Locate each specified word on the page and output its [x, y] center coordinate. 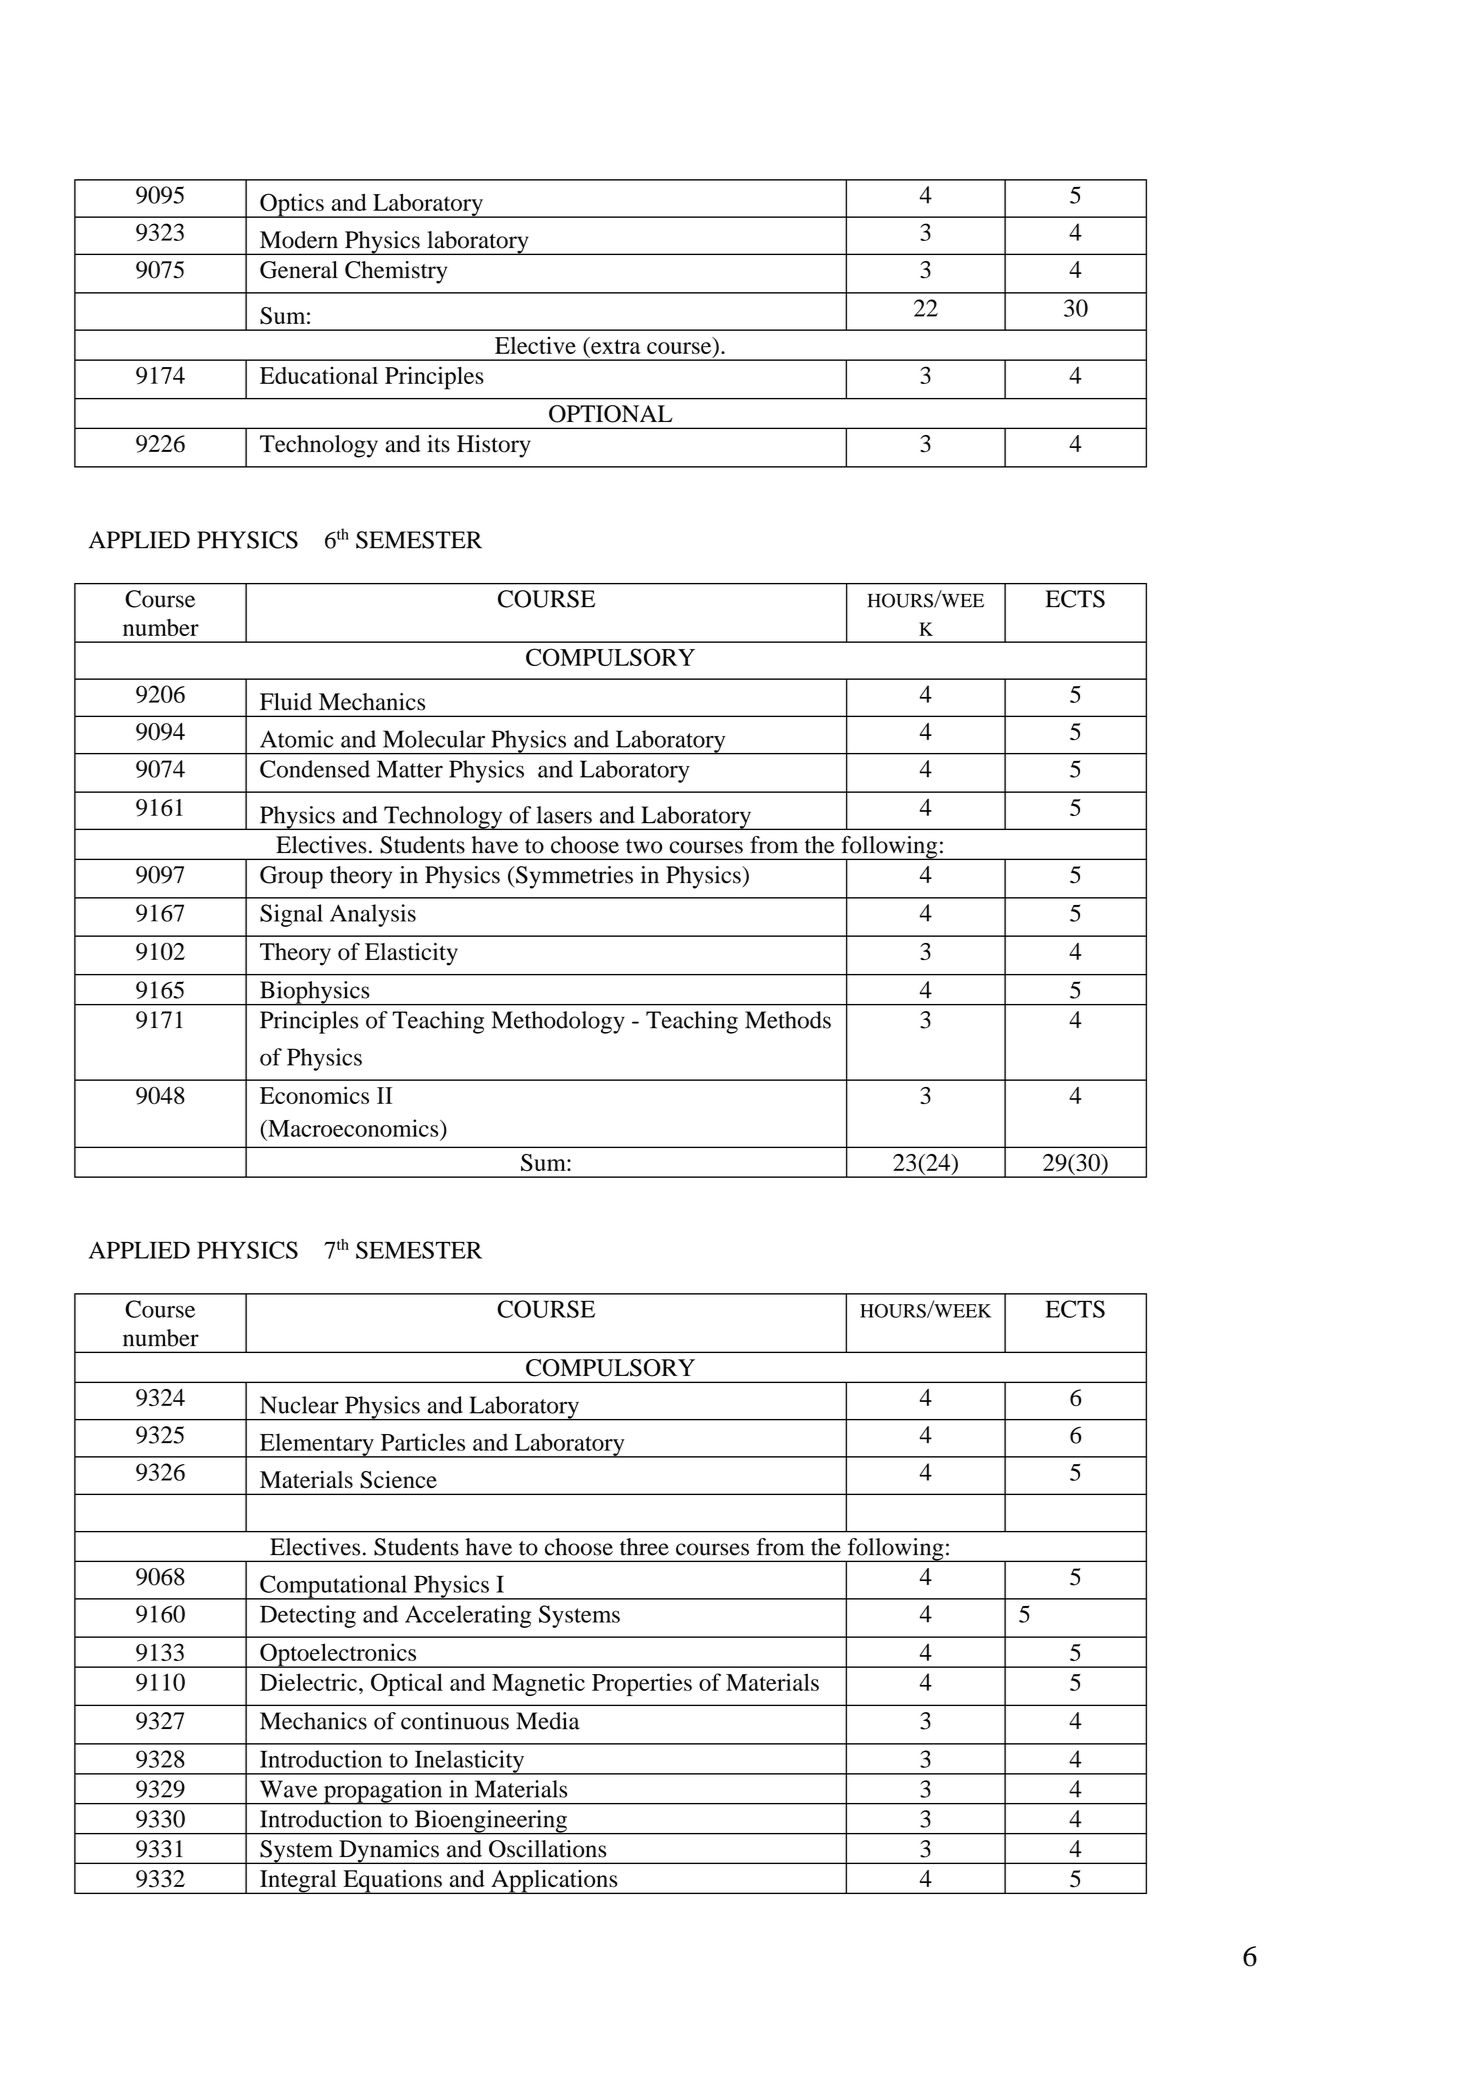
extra [615, 345]
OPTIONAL [611, 414]
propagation [383, 1792]
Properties [642, 1684]
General [299, 270]
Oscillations [547, 1849]
